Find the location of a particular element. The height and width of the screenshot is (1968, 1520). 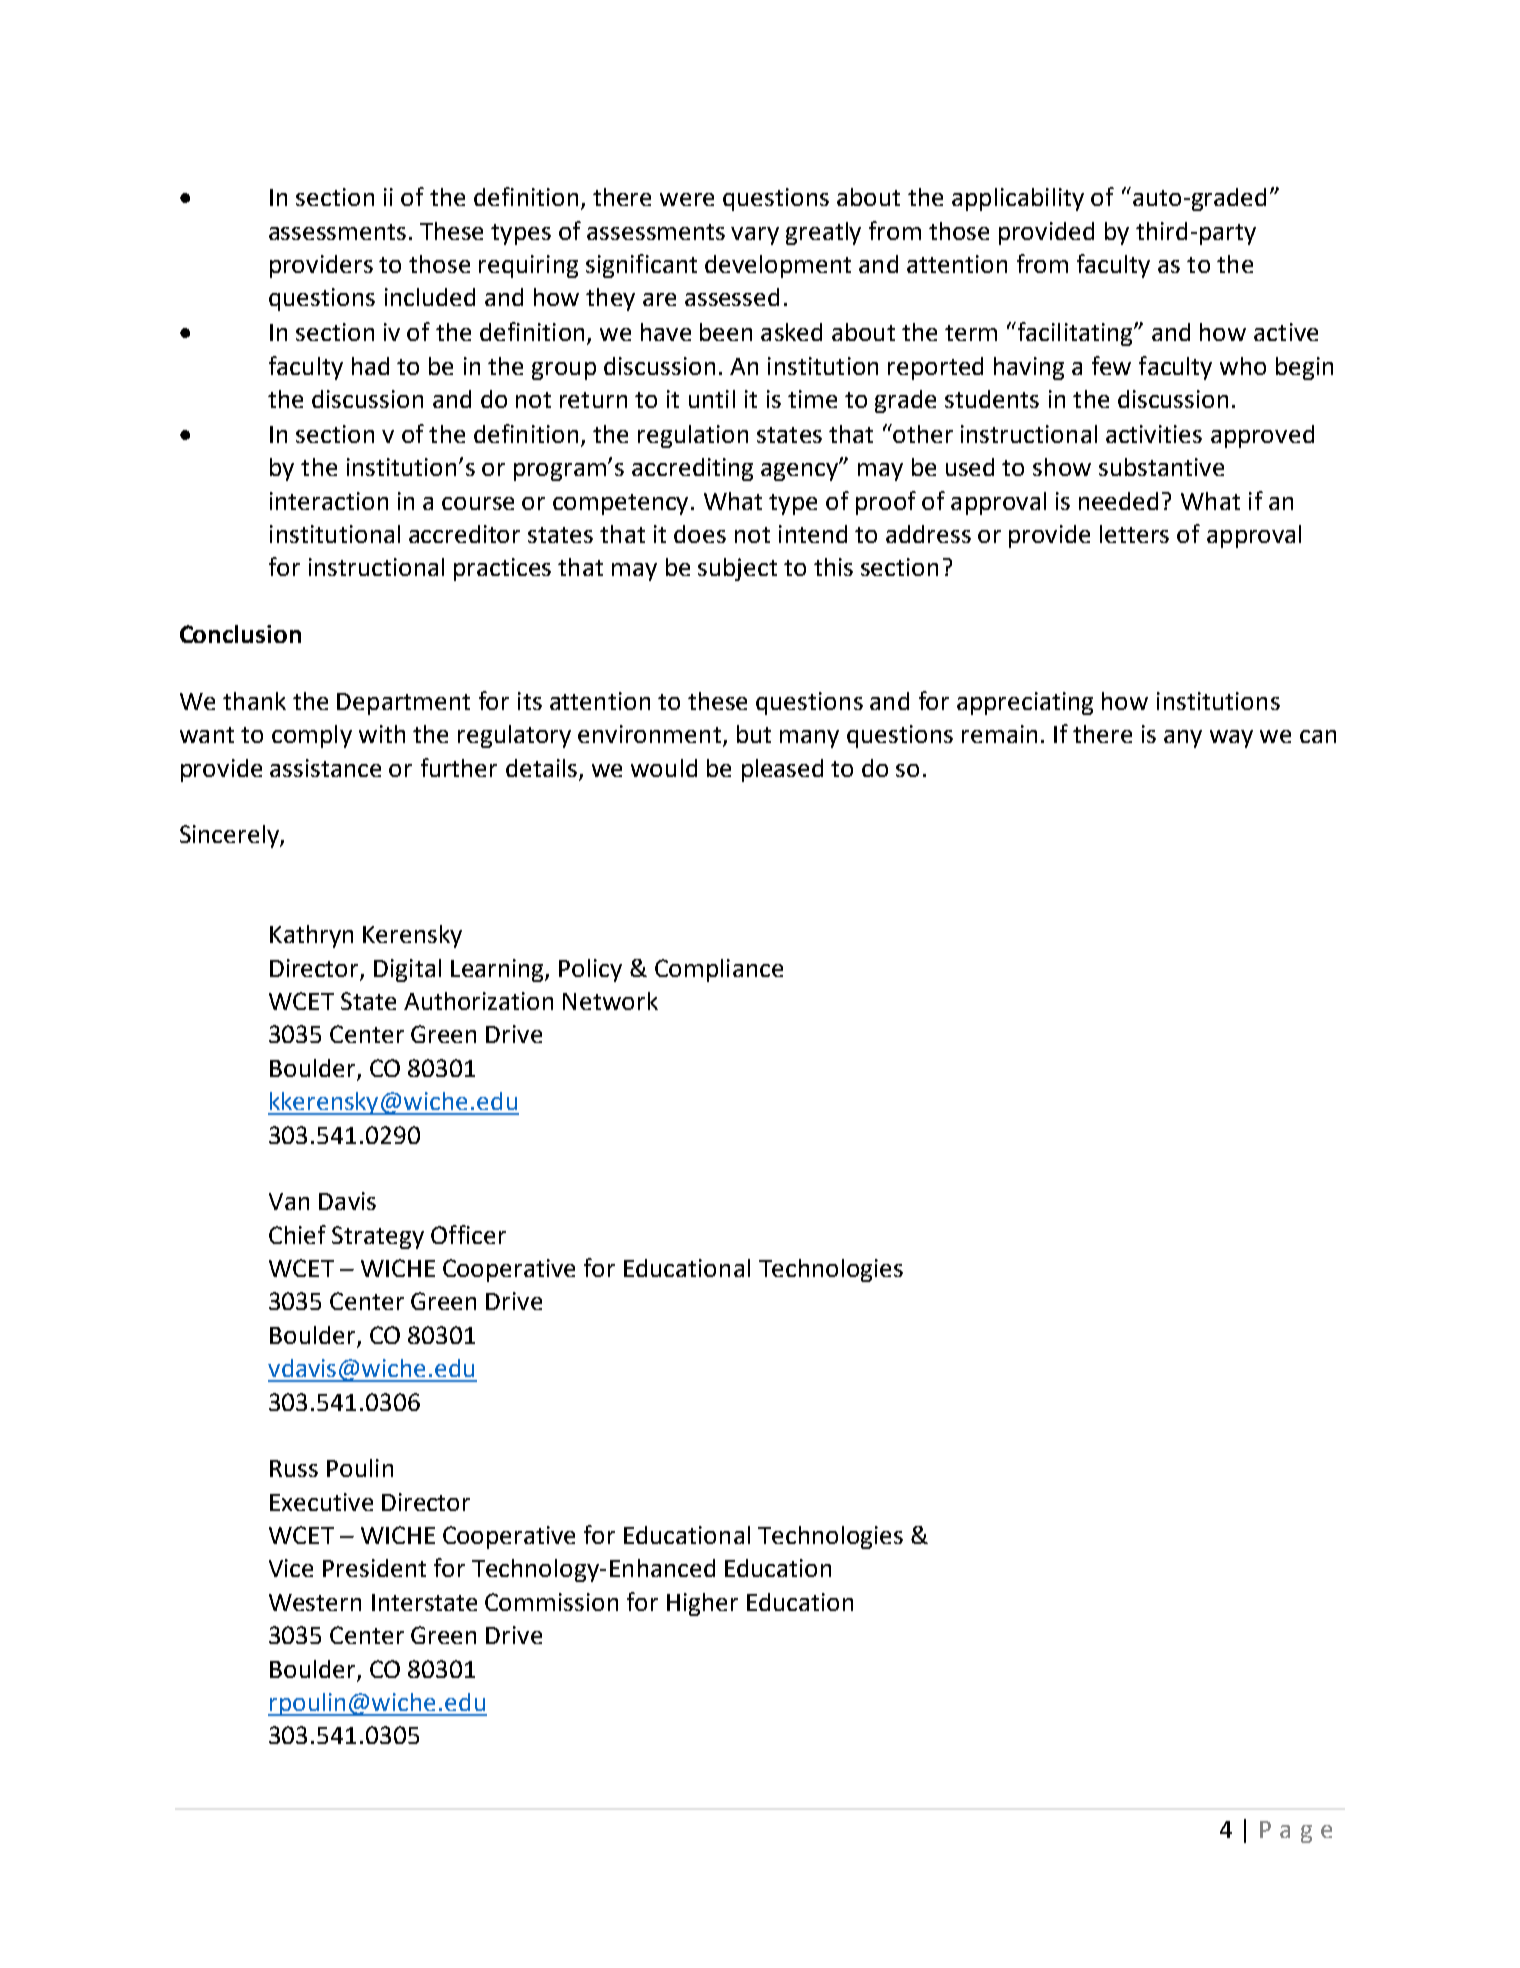

Strategy is located at coordinates (378, 1237).
